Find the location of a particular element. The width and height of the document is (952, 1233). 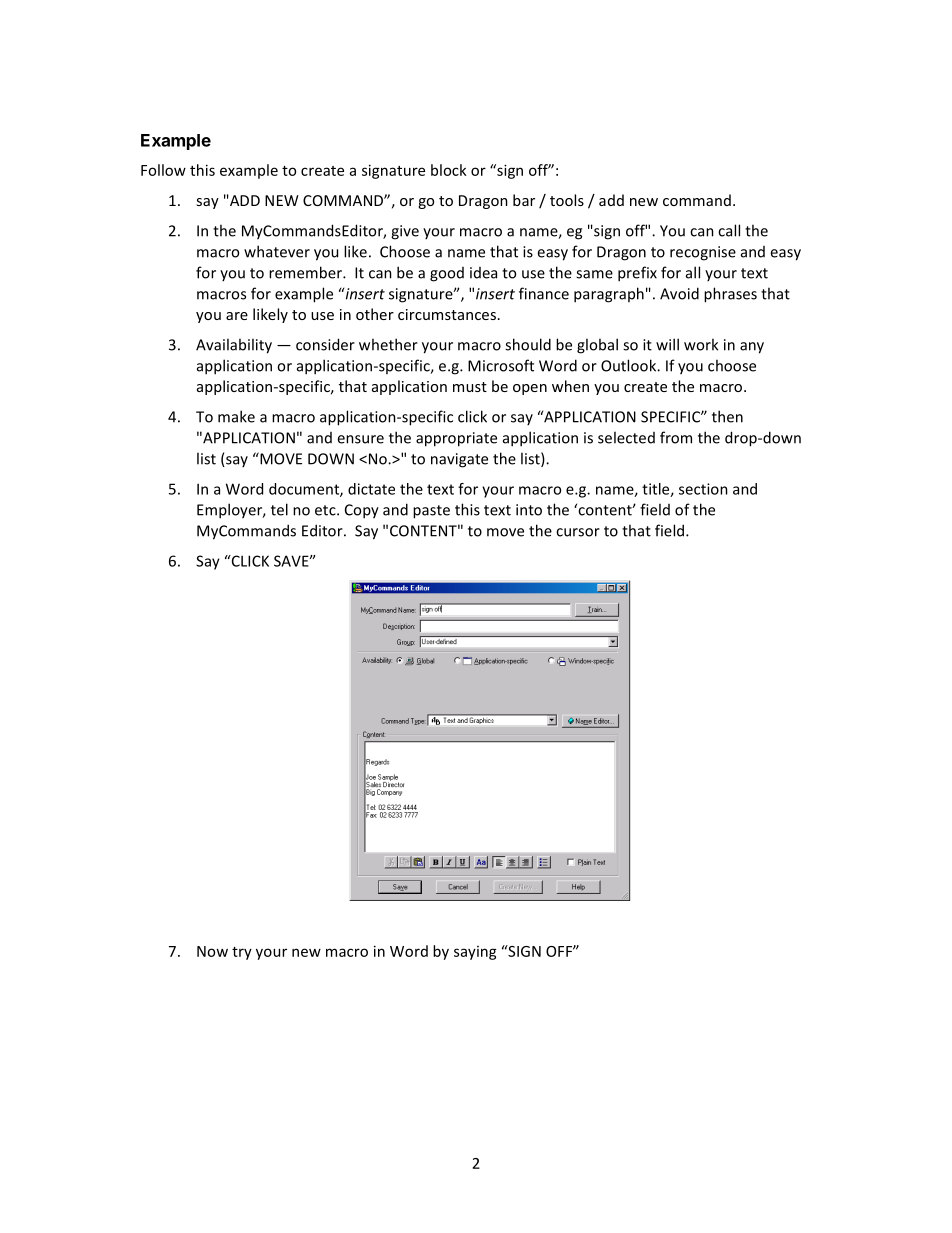

from is located at coordinates (676, 437).
